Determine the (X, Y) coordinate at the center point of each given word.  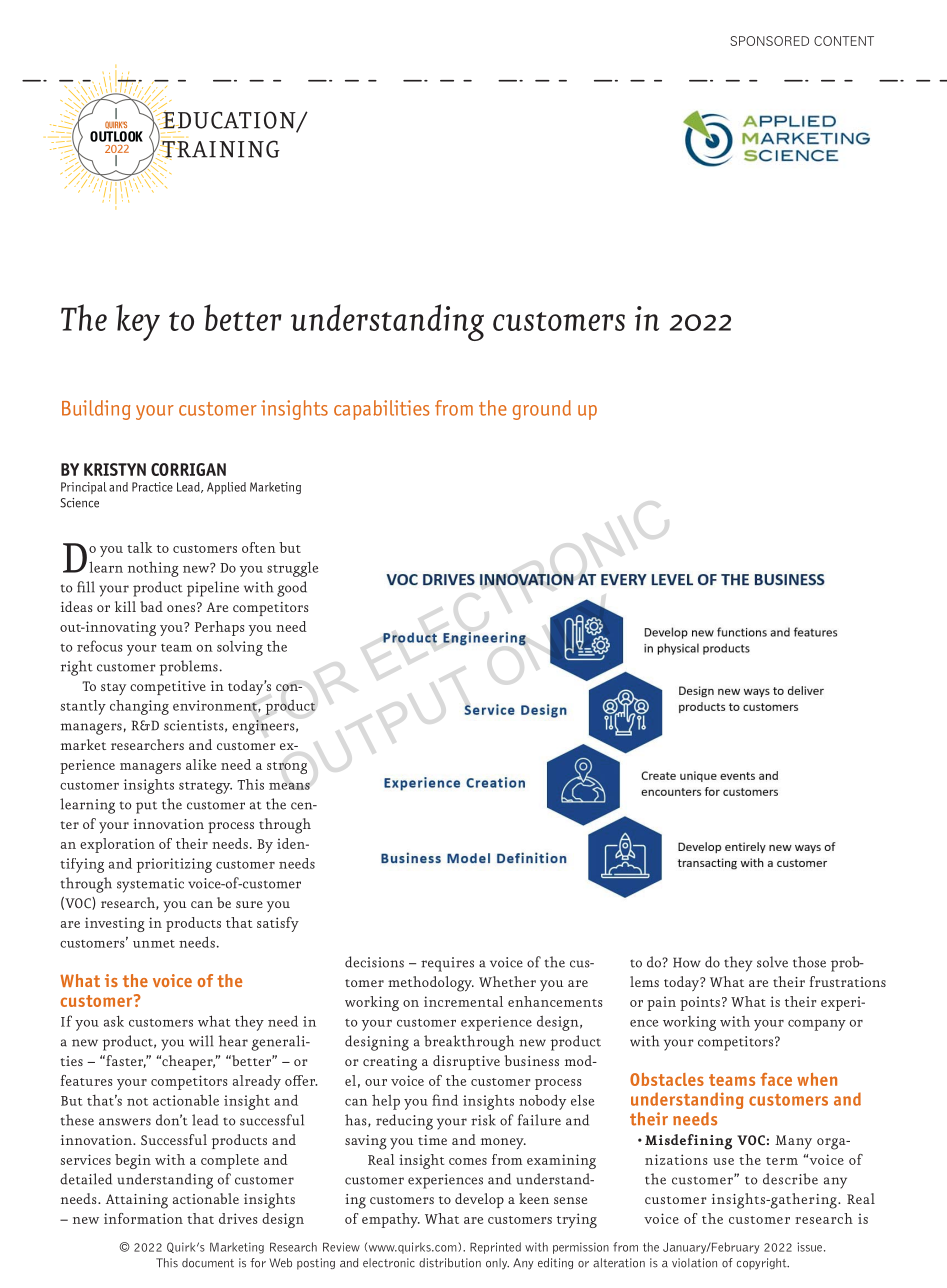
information (143, 1218)
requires (447, 964)
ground (542, 410)
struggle (292, 569)
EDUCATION (229, 120)
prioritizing (174, 865)
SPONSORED (769, 41)
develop (479, 1200)
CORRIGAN (188, 469)
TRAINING (220, 150)
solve (772, 962)
